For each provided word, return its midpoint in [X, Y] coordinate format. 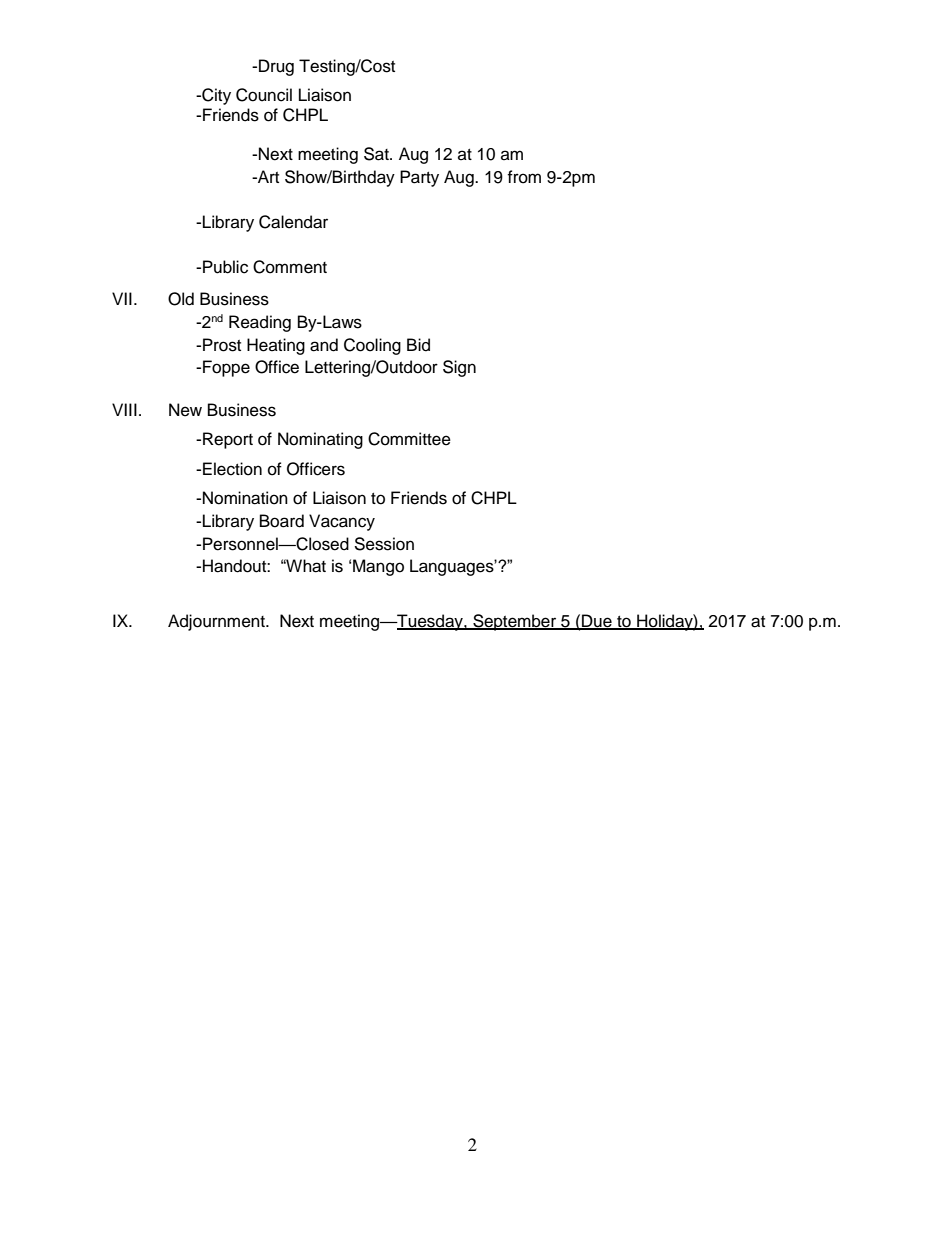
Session [384, 544]
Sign [459, 368]
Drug [276, 67]
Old [181, 299]
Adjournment [217, 622]
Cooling [372, 346]
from [524, 177]
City [215, 96]
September [515, 622]
